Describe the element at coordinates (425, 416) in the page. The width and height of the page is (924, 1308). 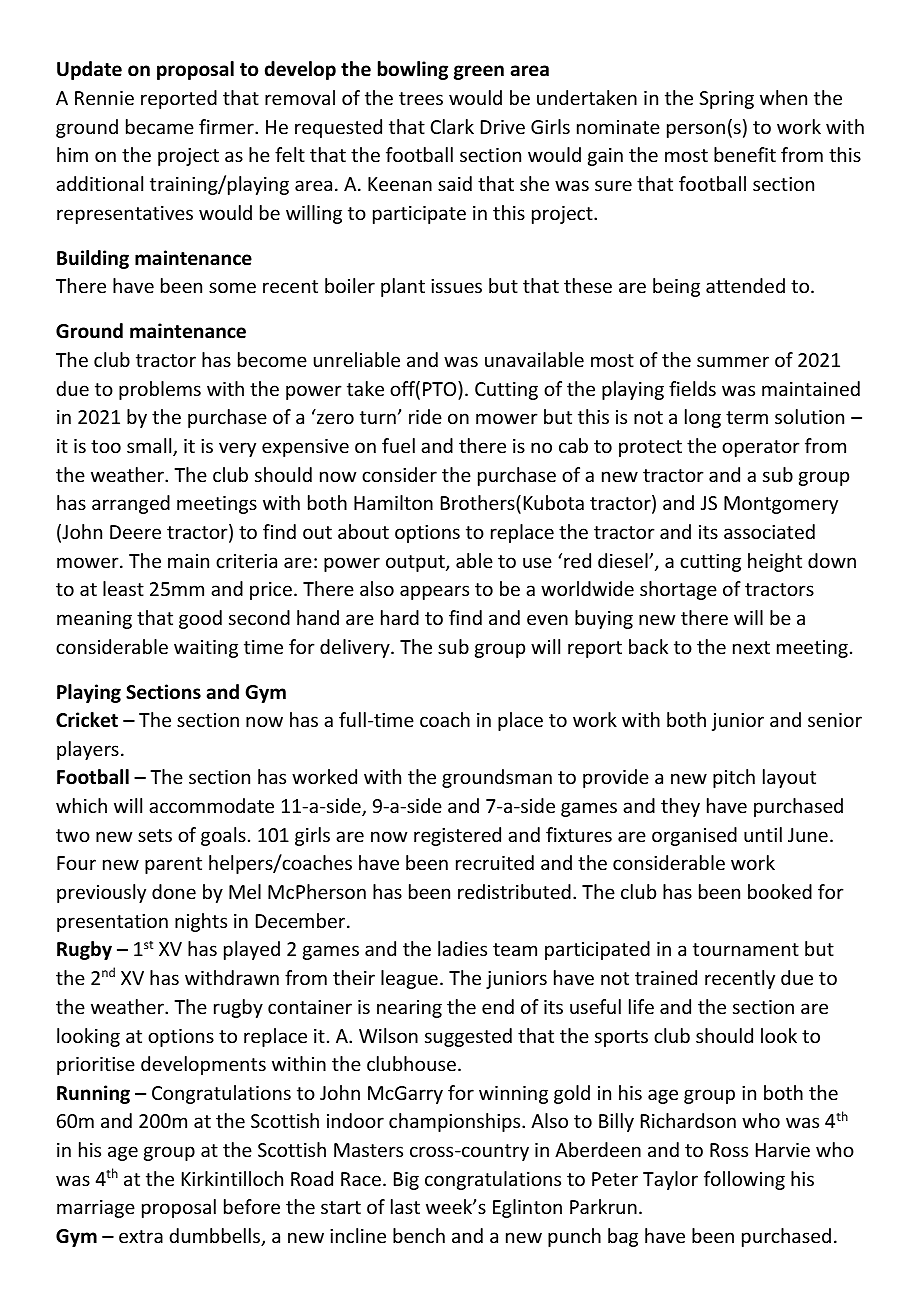
I see `ride` at that location.
